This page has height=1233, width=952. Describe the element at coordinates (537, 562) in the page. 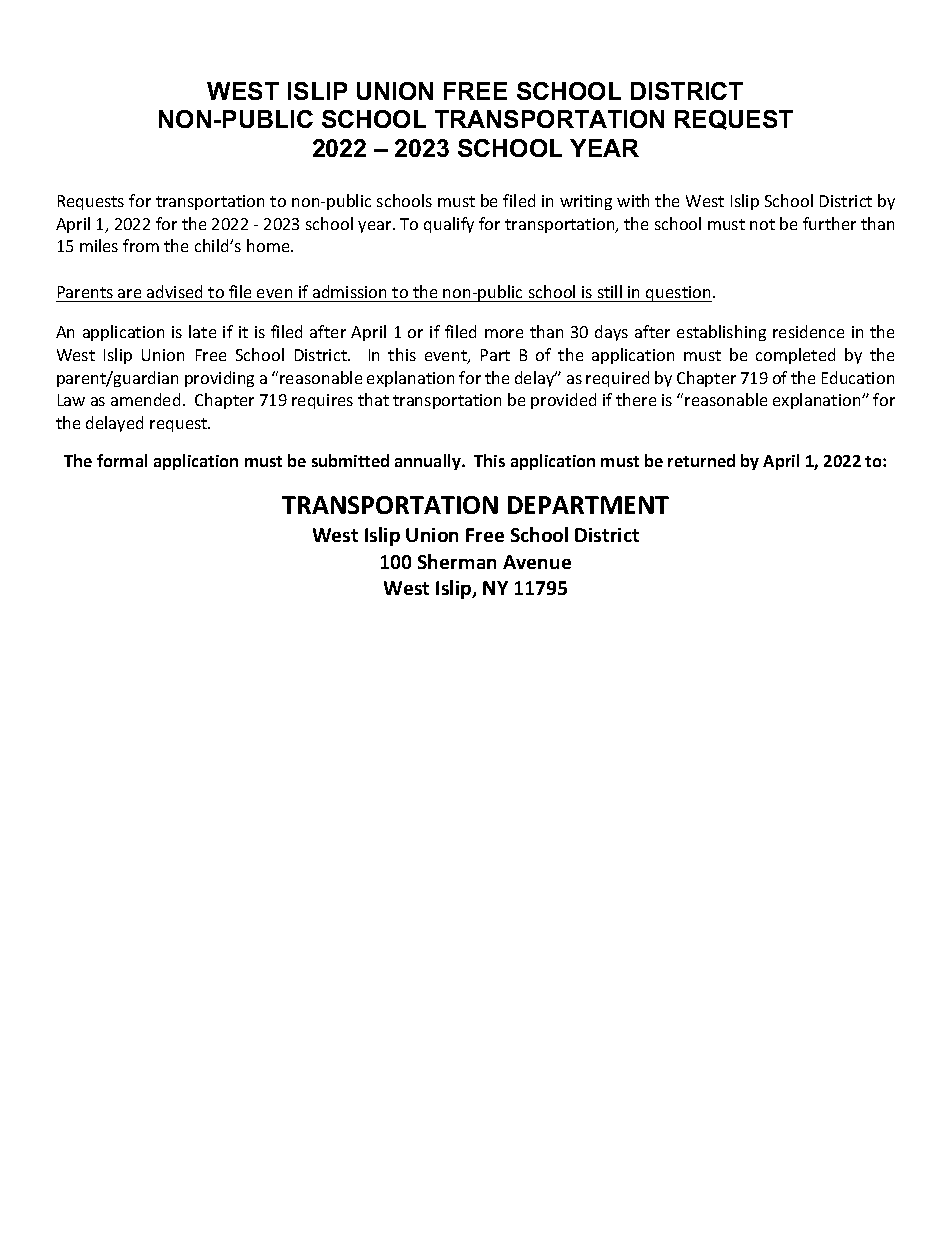

I see `Avenue` at that location.
